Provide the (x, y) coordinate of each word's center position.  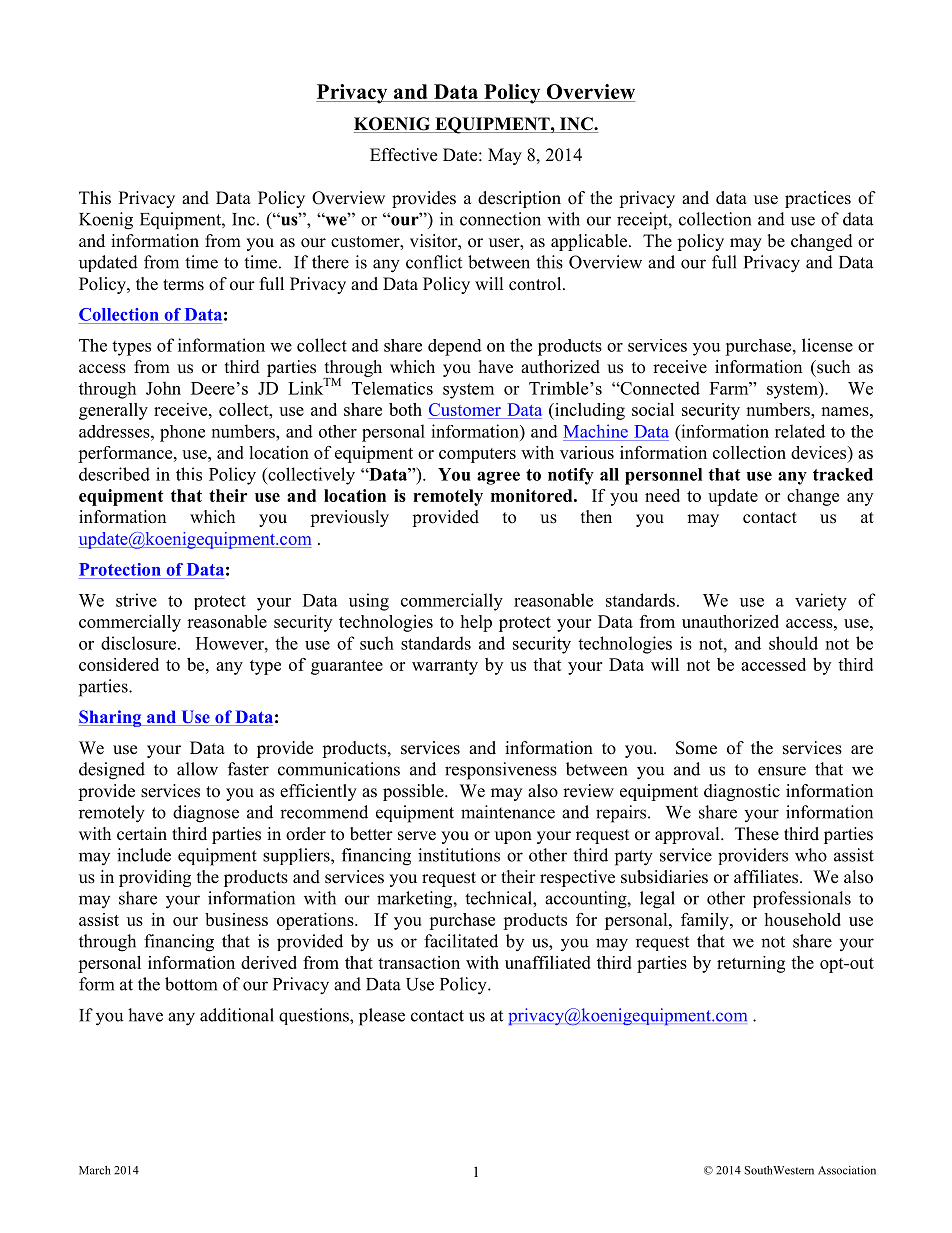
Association (847, 1170)
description (519, 199)
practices (818, 199)
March (95, 1170)
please (382, 1017)
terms (183, 285)
